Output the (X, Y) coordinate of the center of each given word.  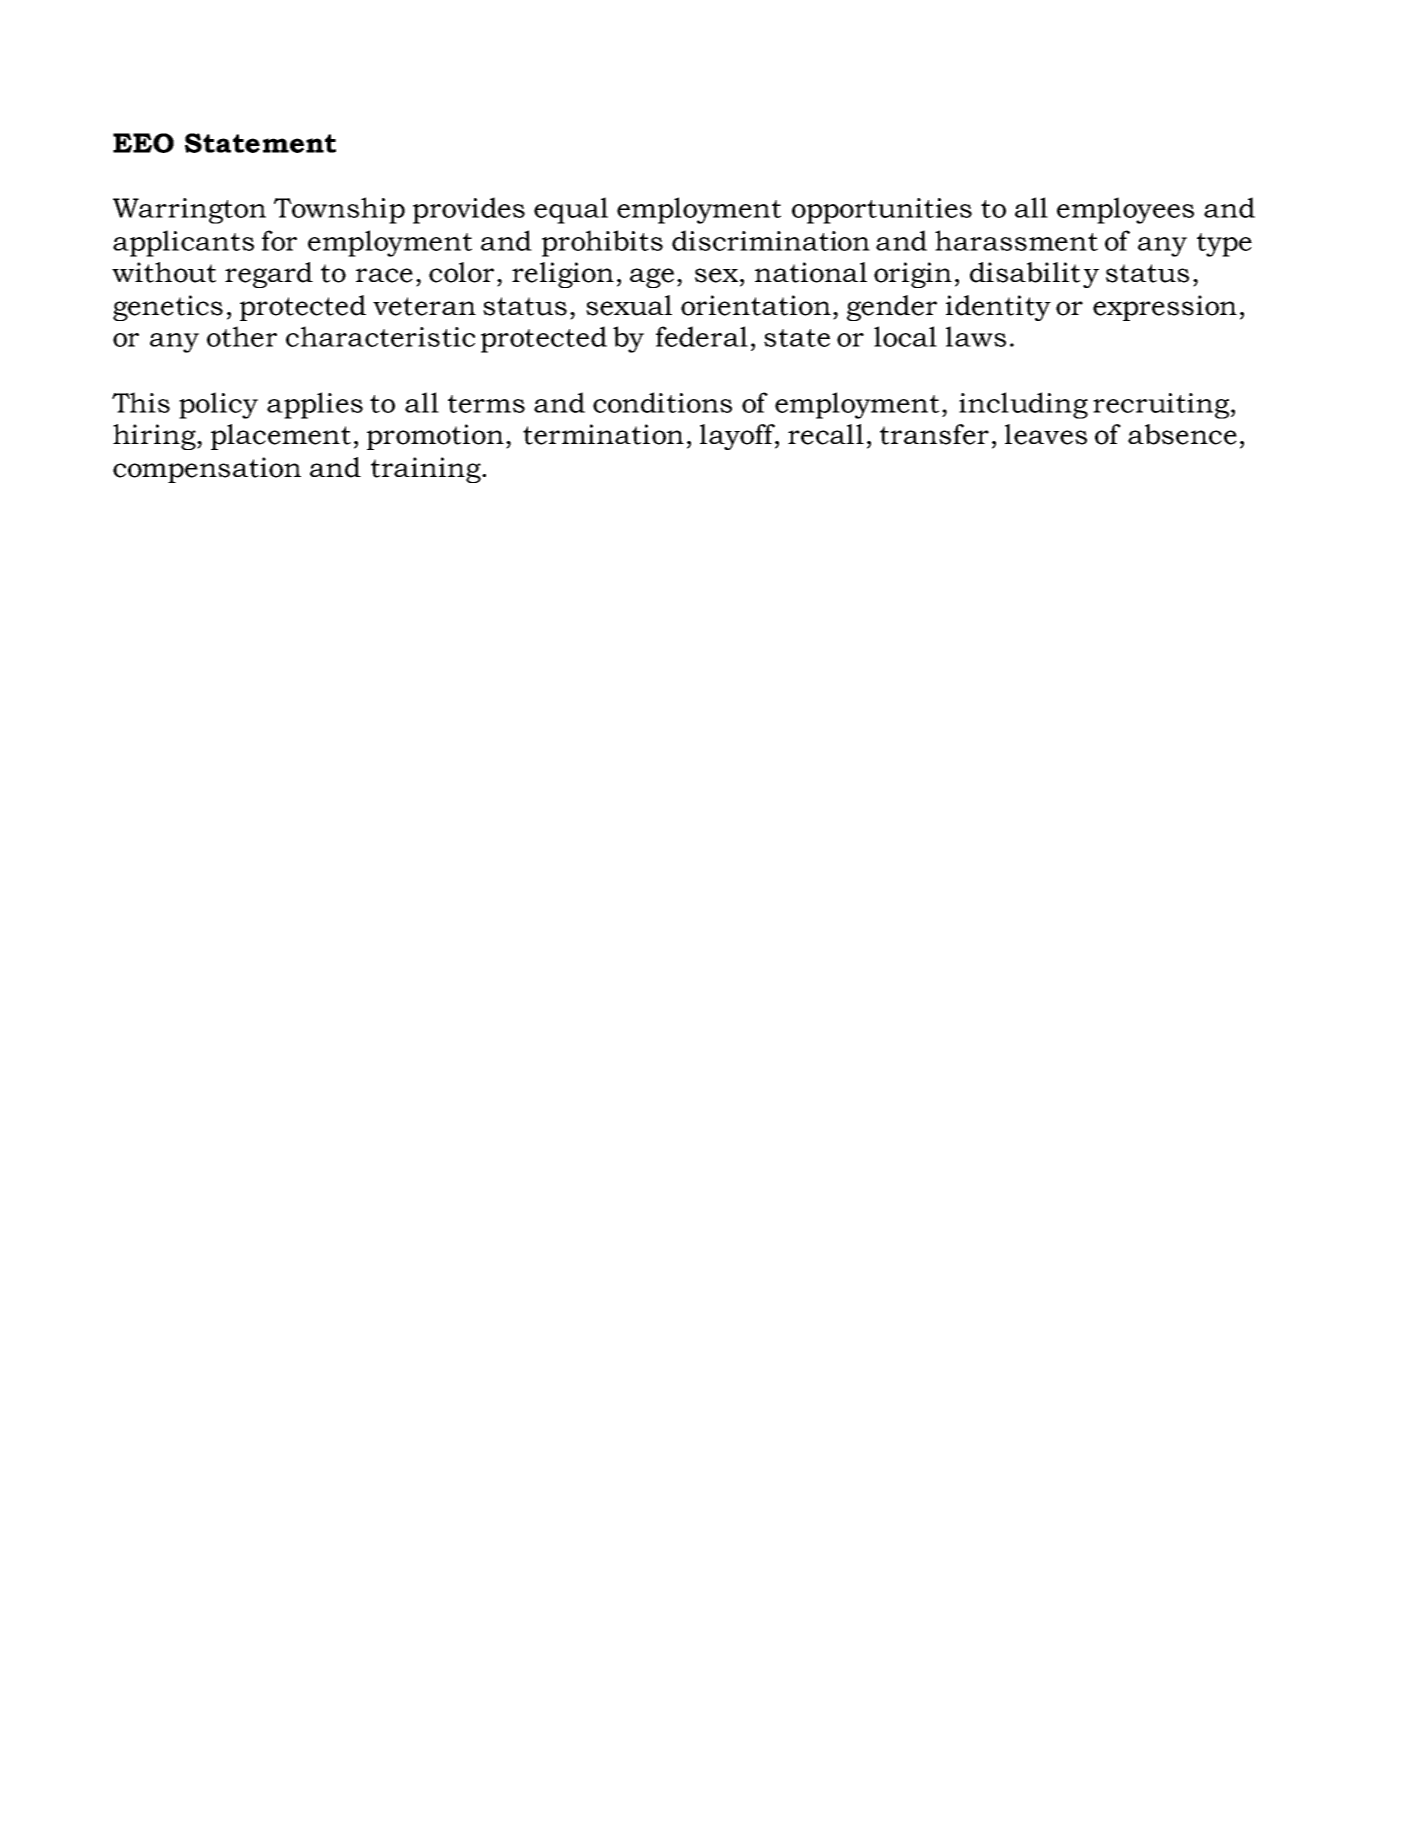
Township (339, 210)
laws (976, 336)
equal (571, 210)
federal (702, 336)
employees (1125, 210)
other (242, 336)
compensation (207, 470)
